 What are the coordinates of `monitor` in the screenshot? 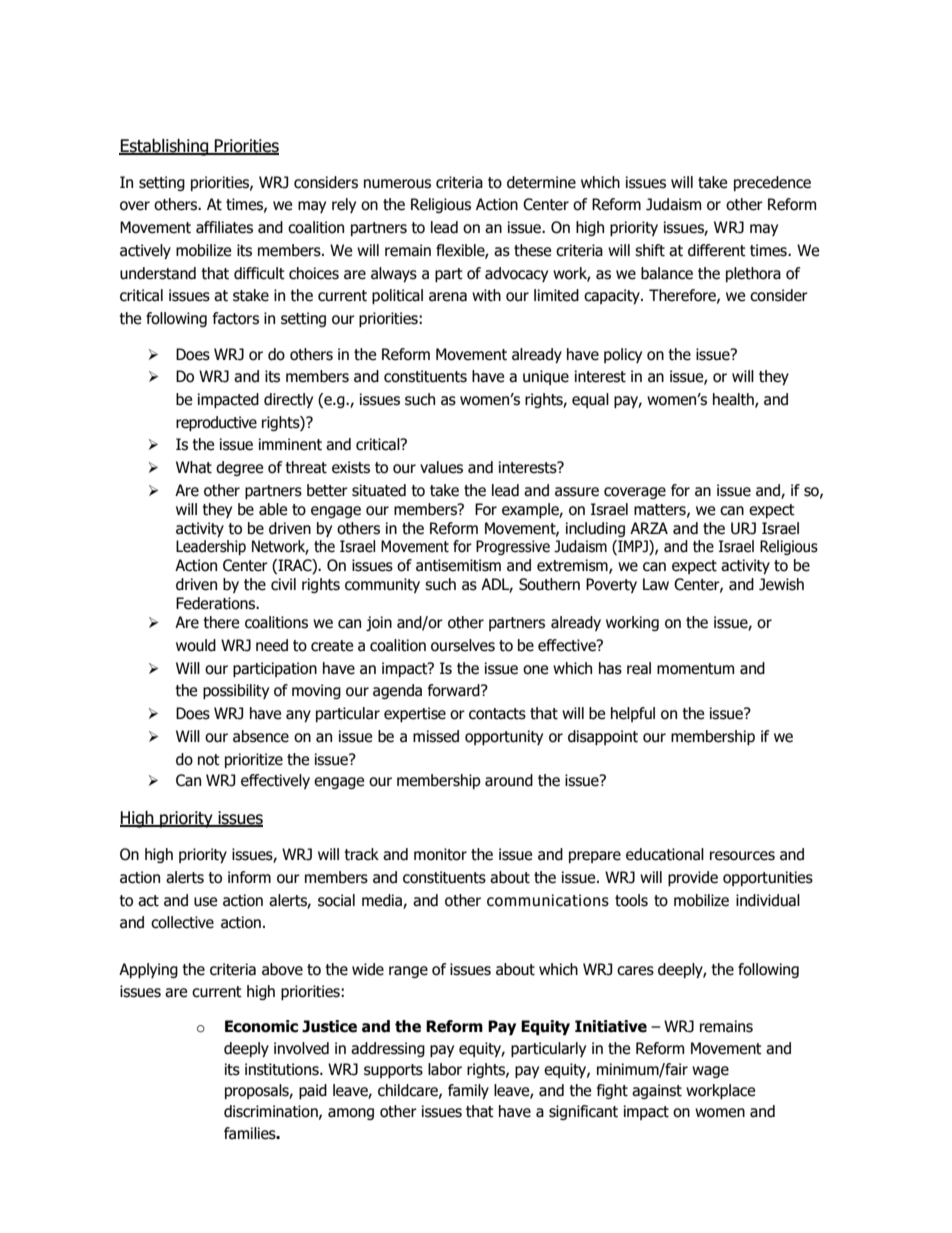 It's located at (440, 854).
